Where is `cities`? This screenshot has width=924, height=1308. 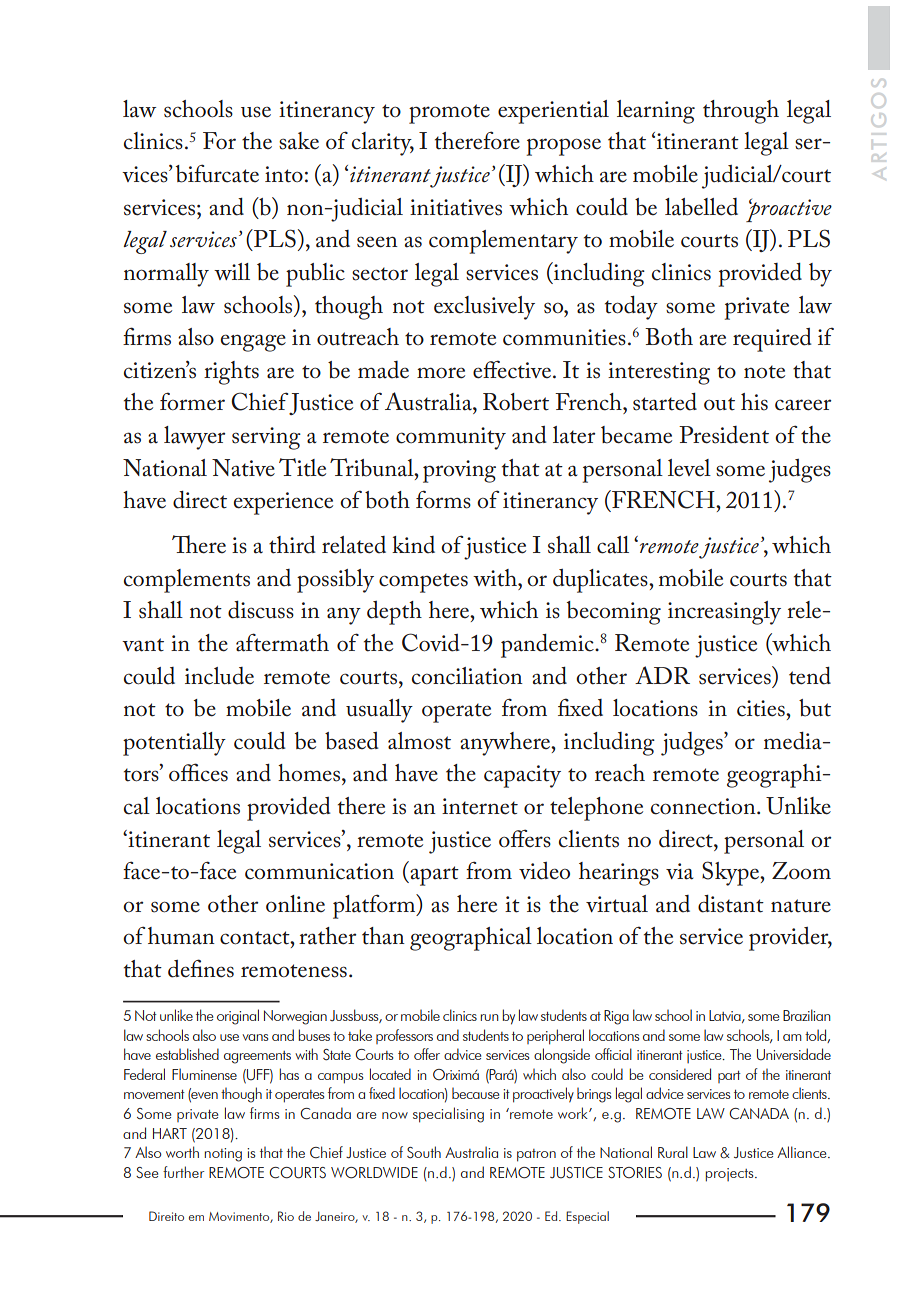
cities is located at coordinates (762, 708).
